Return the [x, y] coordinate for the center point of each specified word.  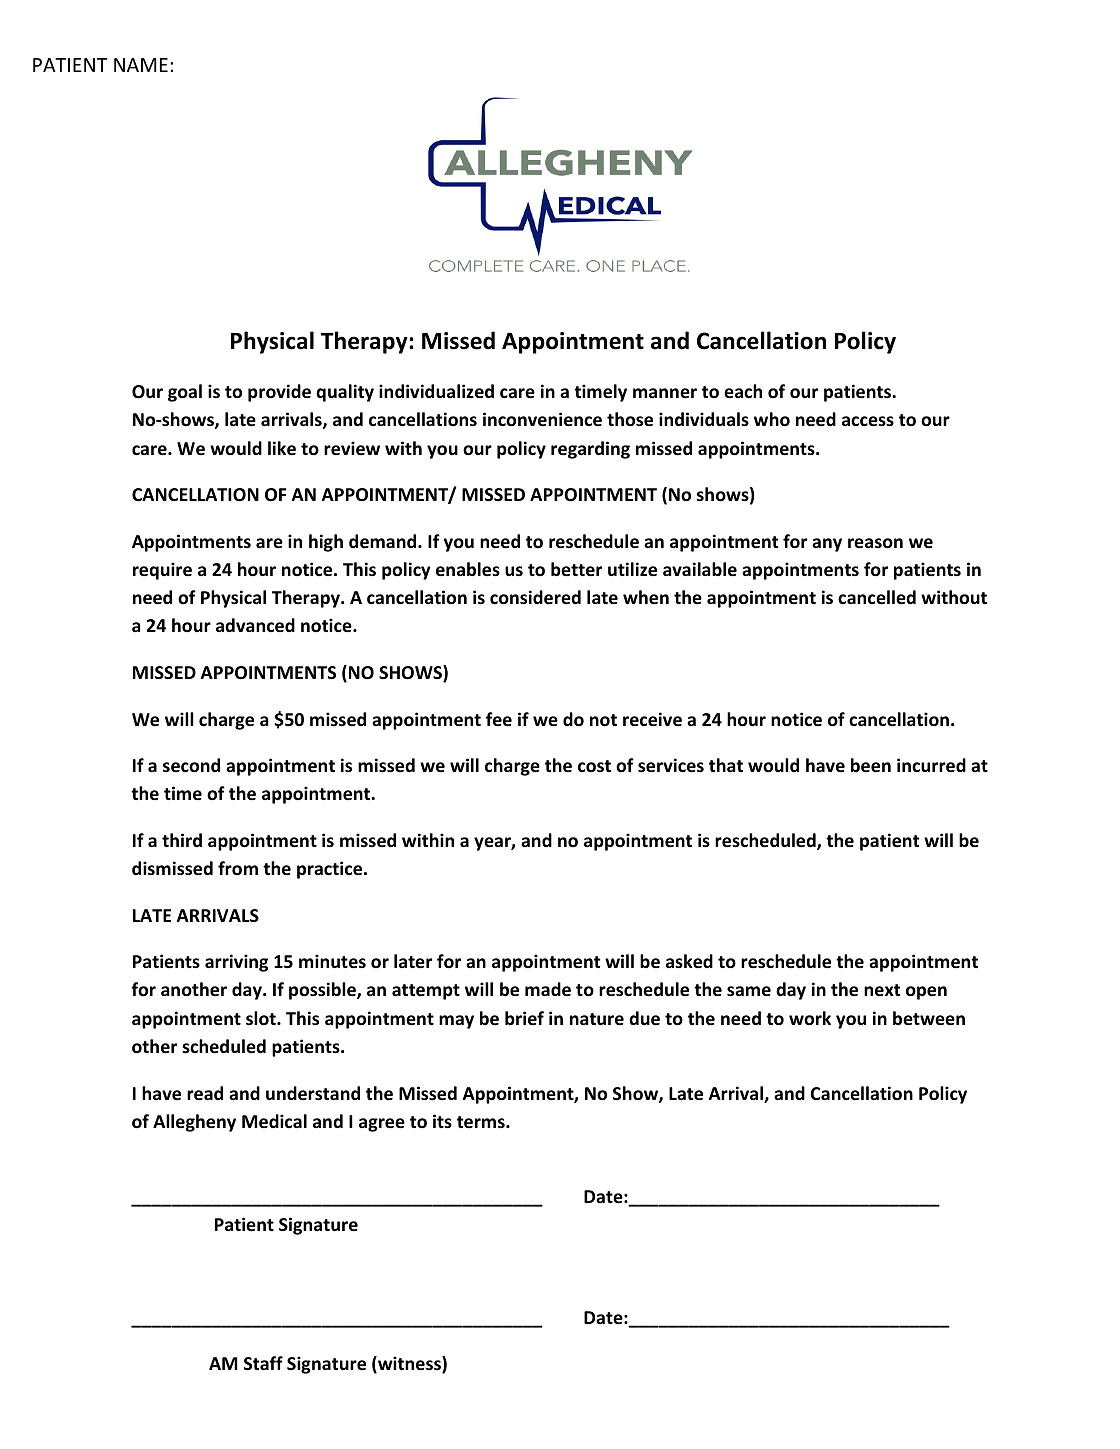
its [442, 1121]
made [548, 989]
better [576, 569]
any [827, 545]
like [282, 448]
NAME [141, 65]
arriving [236, 963]
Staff [263, 1363]
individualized [436, 391]
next [882, 990]
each [743, 391]
